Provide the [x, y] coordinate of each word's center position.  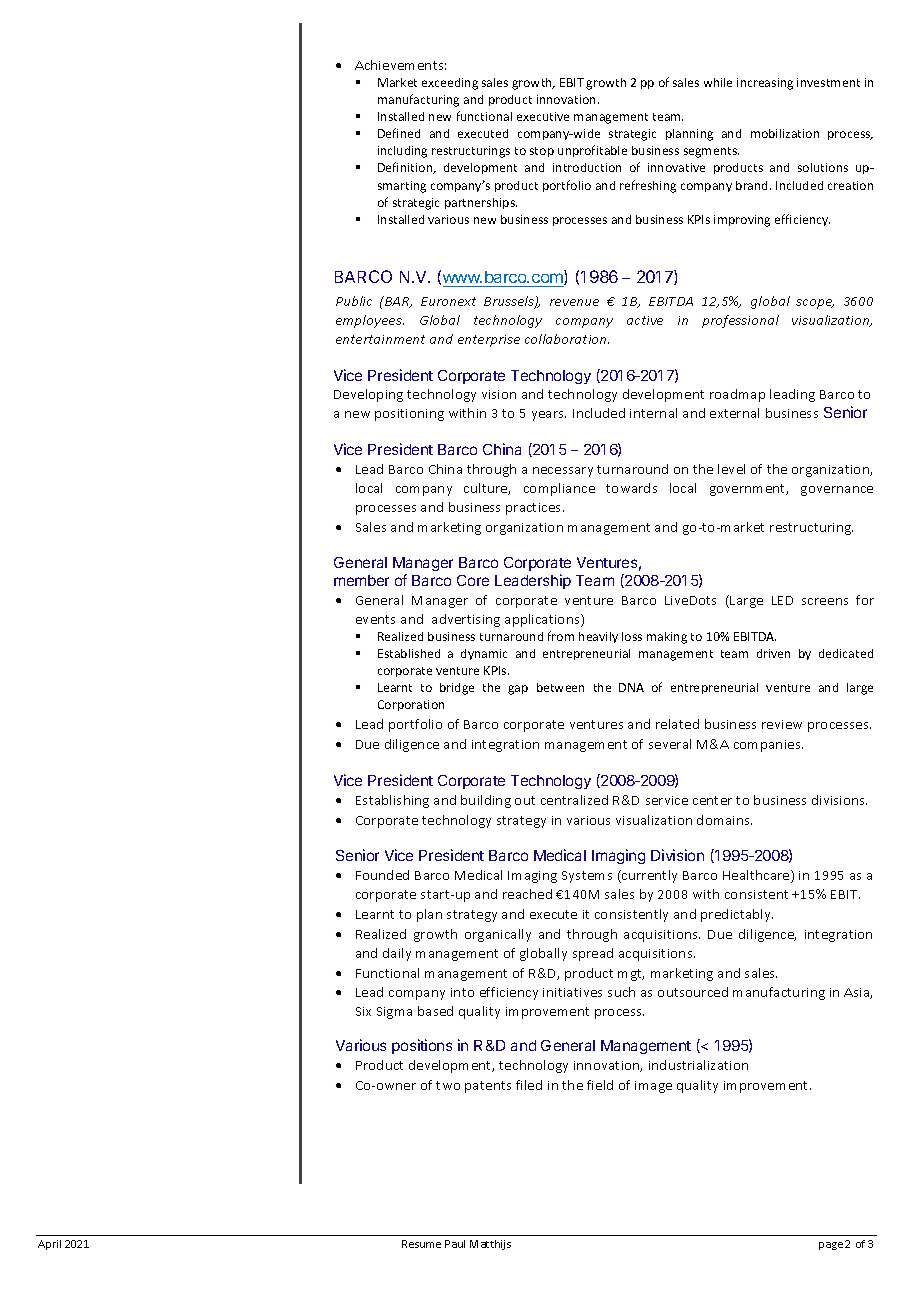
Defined [399, 133]
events [375, 619]
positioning [409, 415]
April [49, 1245]
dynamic [484, 654]
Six [363, 1011]
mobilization [785, 133]
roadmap [737, 395]
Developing [368, 395]
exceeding [450, 84]
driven [773, 653]
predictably [737, 915]
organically [498, 935]
